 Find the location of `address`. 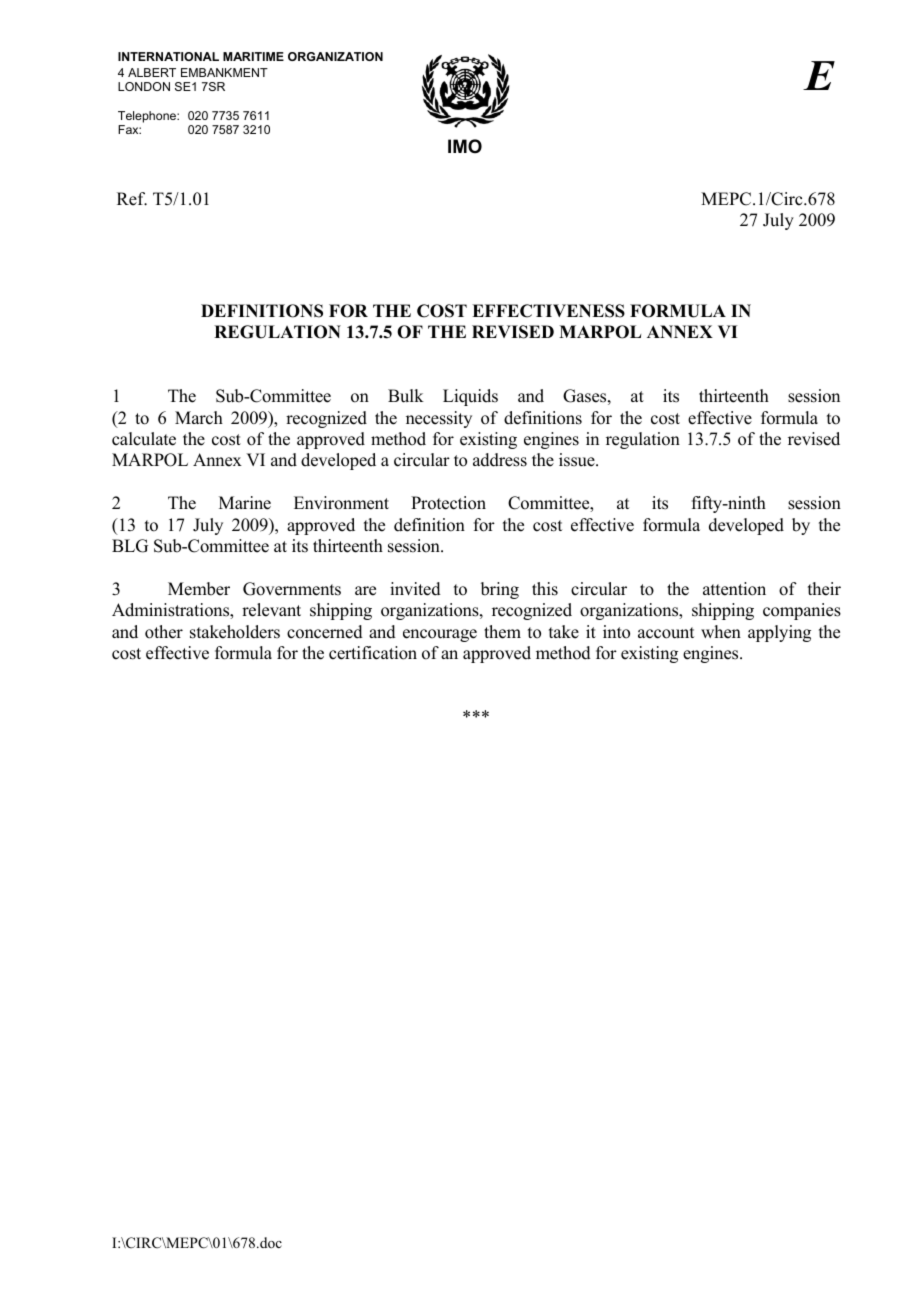

address is located at coordinates (500, 460).
